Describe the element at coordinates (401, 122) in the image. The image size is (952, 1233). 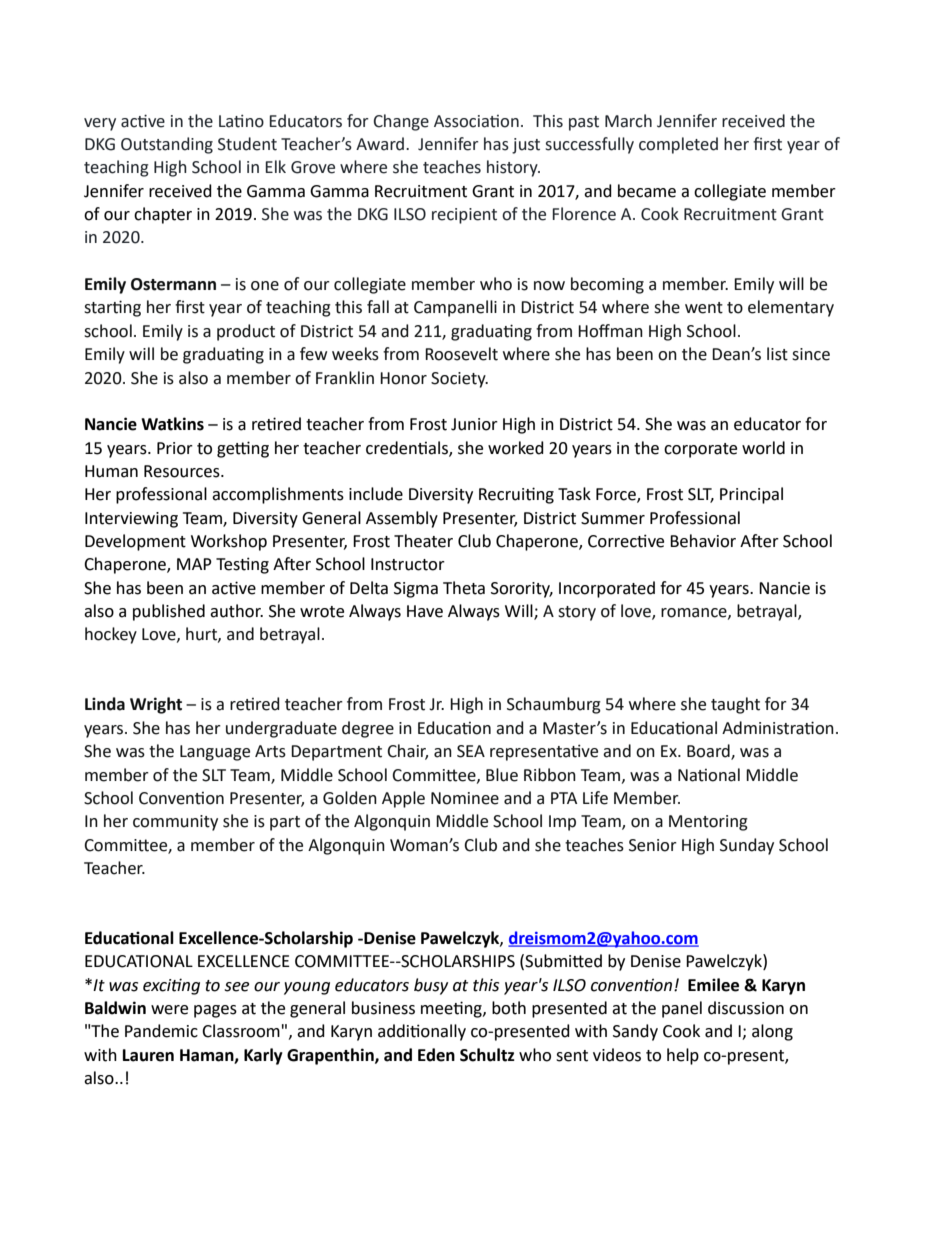
I see `Change` at that location.
